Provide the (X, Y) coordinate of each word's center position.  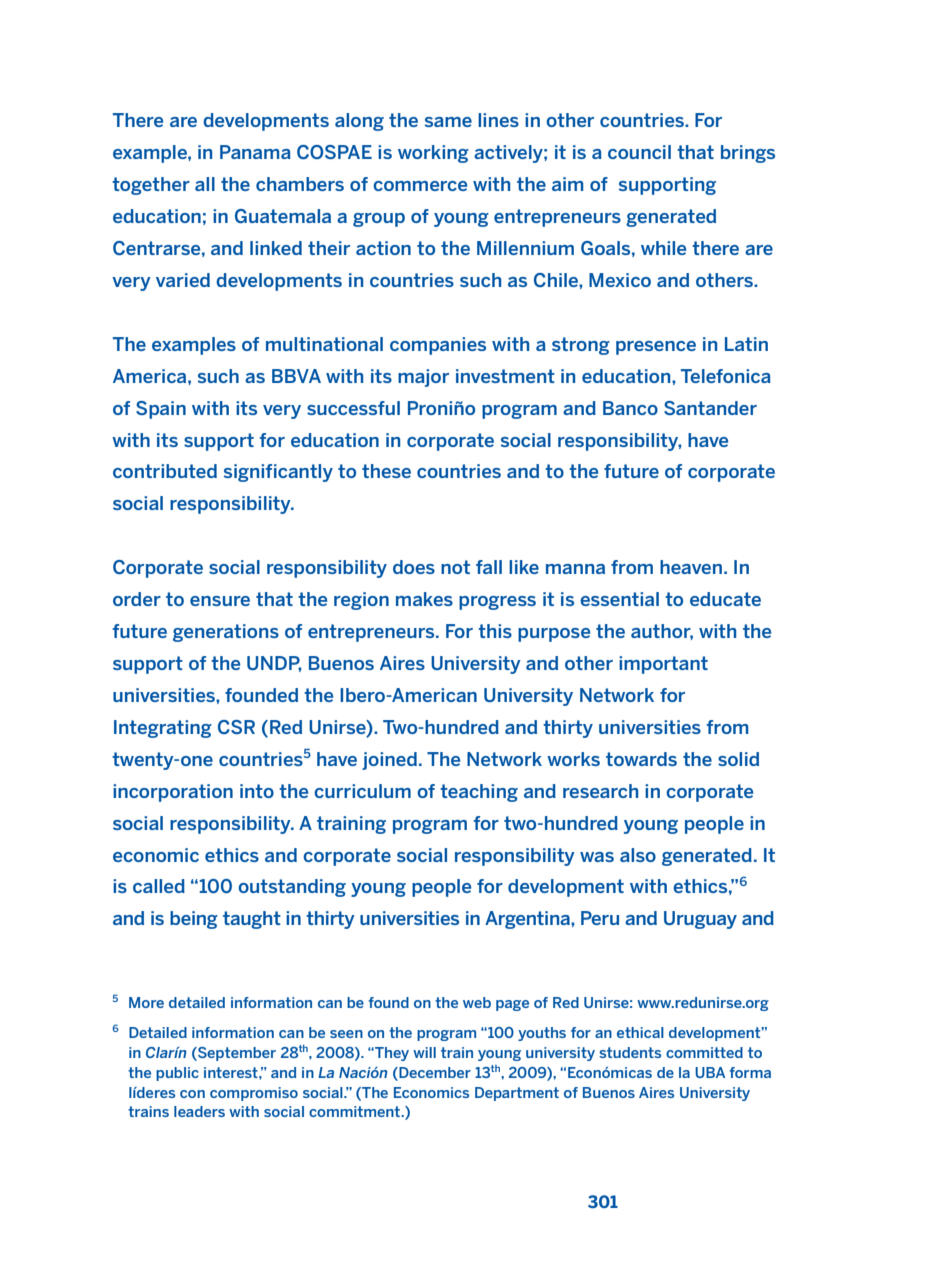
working (433, 154)
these (386, 471)
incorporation (173, 793)
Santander (710, 408)
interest (232, 1072)
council (639, 152)
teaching (479, 793)
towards (641, 759)
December (434, 1073)
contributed (165, 471)
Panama (255, 152)
